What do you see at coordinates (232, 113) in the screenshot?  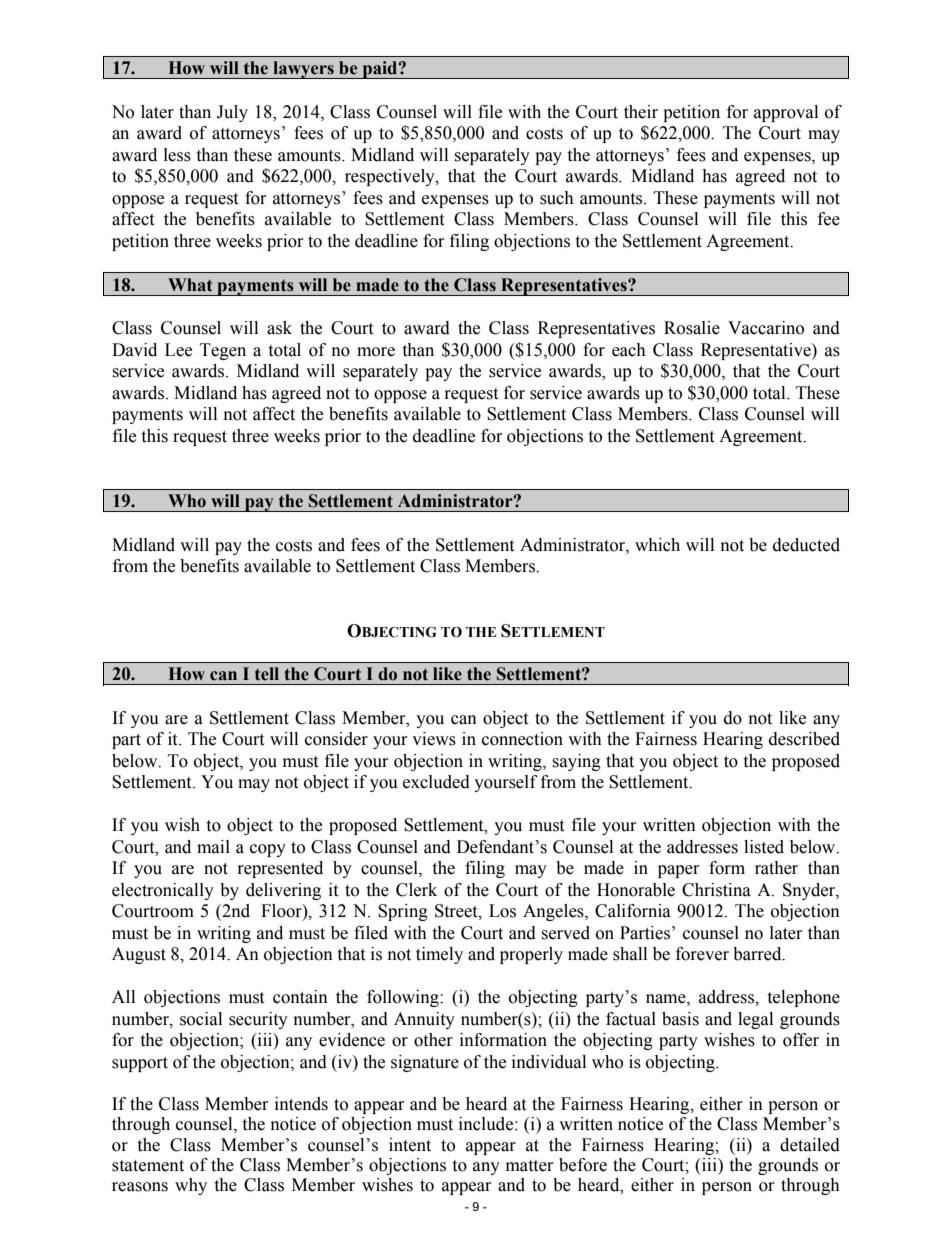 I see `July` at bounding box center [232, 113].
